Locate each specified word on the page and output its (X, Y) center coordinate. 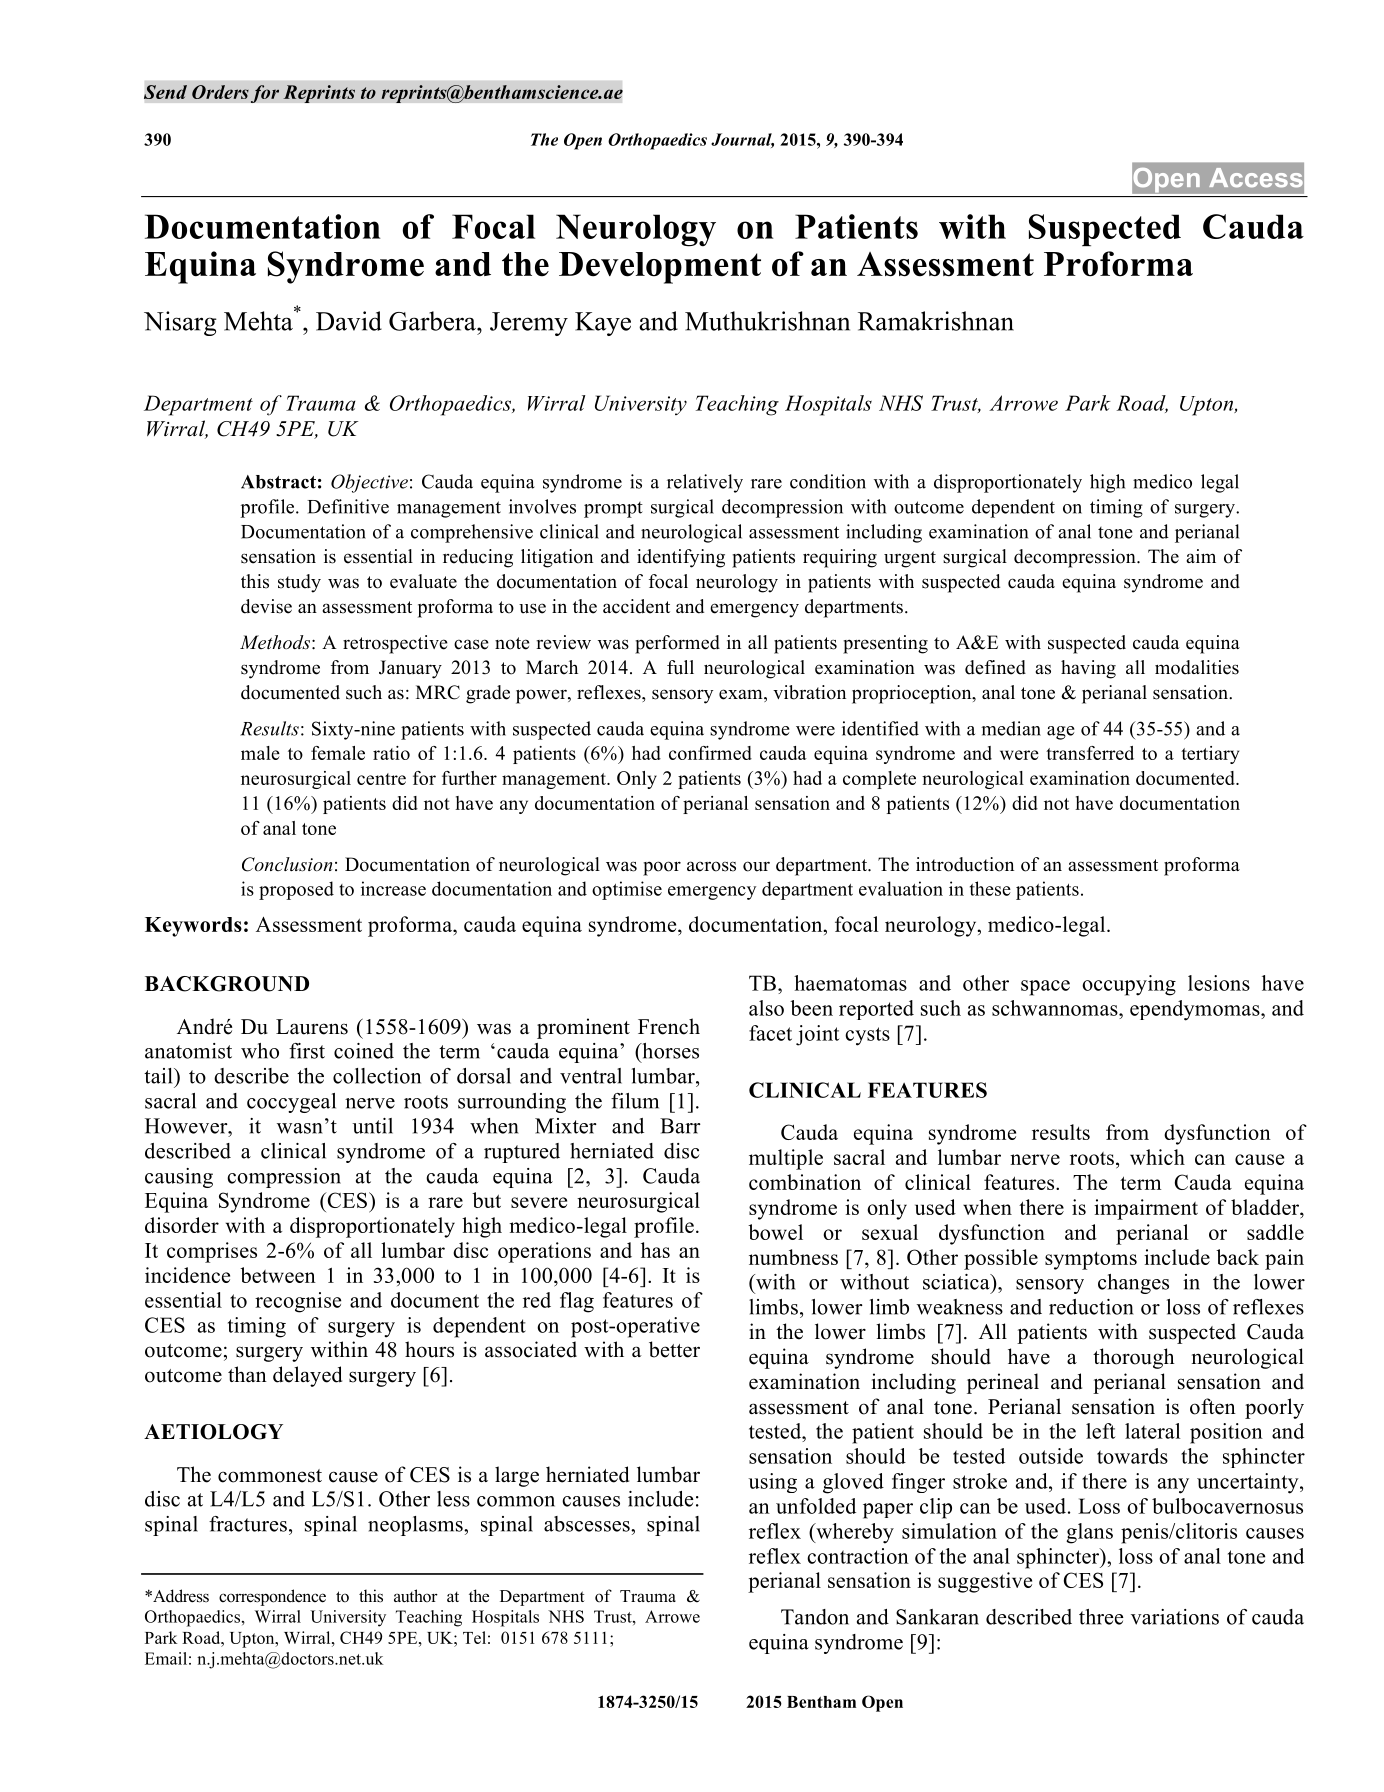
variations (1175, 1617)
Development (660, 268)
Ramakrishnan (936, 321)
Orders (220, 92)
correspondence (272, 1597)
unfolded (816, 1506)
